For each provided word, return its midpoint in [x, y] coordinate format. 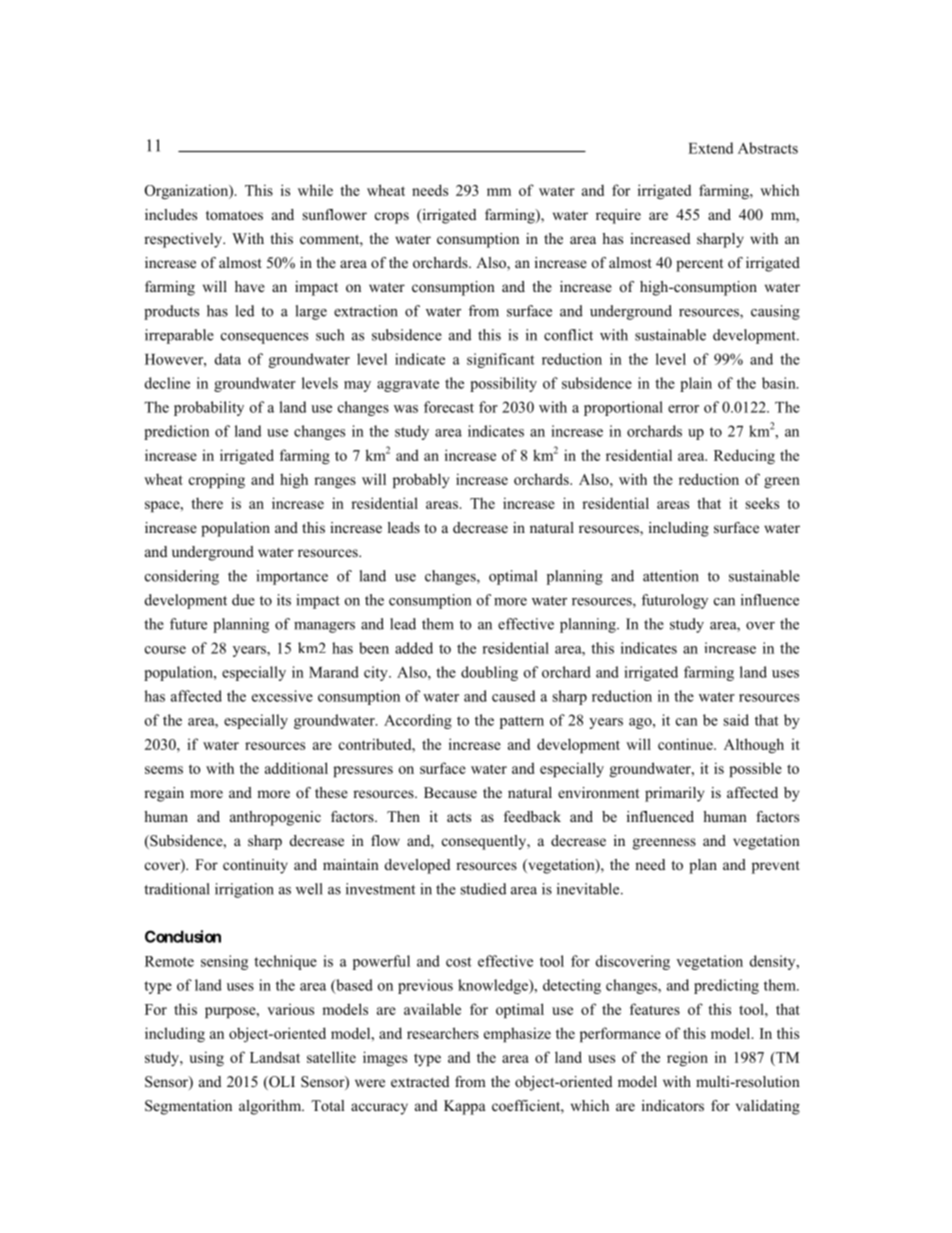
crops [392, 218]
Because [450, 792]
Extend [710, 148]
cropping [217, 480]
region [687, 1058]
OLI [281, 1083]
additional [296, 768]
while [315, 190]
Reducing [744, 456]
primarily [674, 794]
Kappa [464, 1107]
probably [421, 480]
